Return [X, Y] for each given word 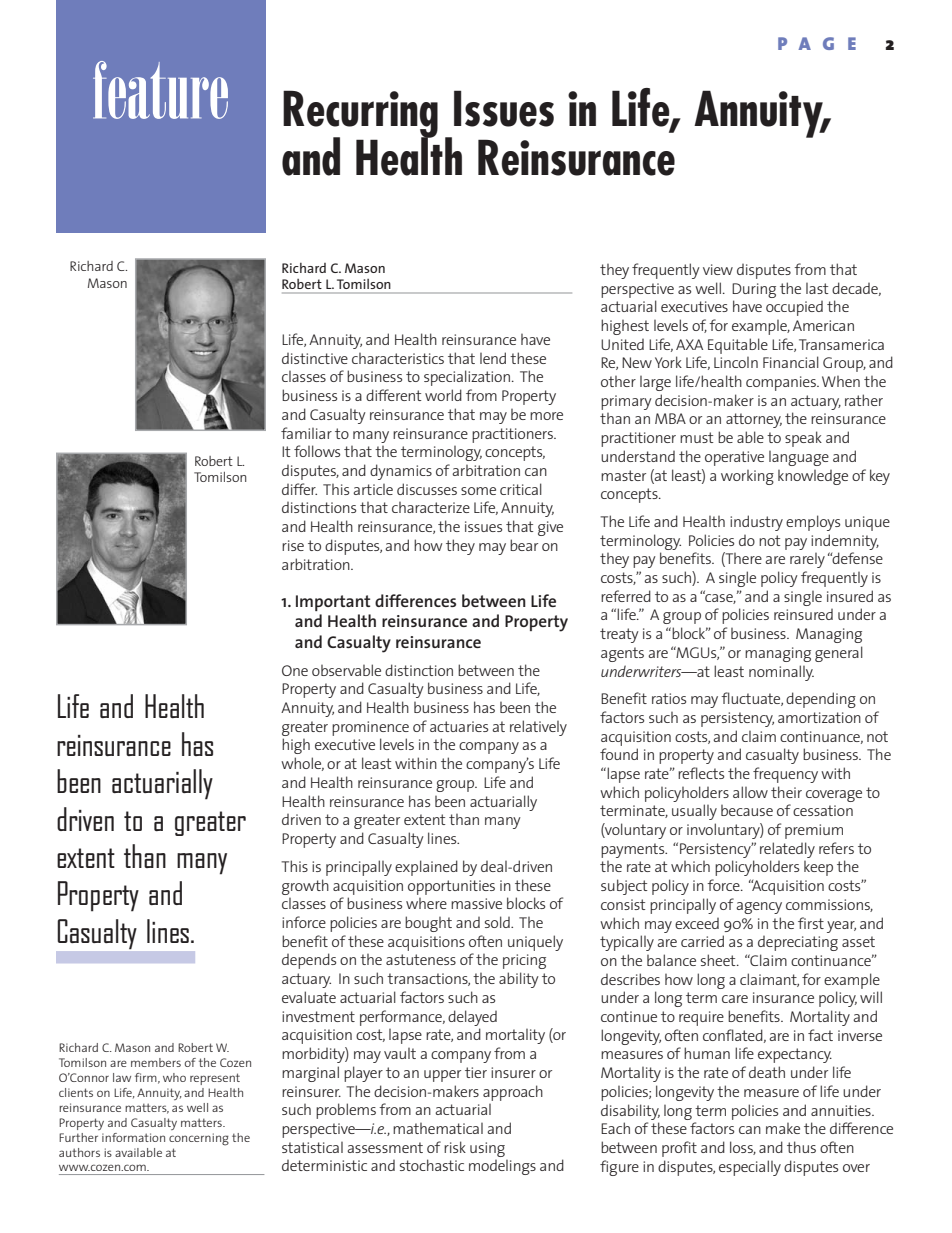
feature [160, 90]
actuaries [459, 726]
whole [302, 764]
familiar [306, 433]
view [718, 269]
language [799, 458]
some [478, 491]
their [786, 792]
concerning [199, 1139]
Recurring [360, 115]
